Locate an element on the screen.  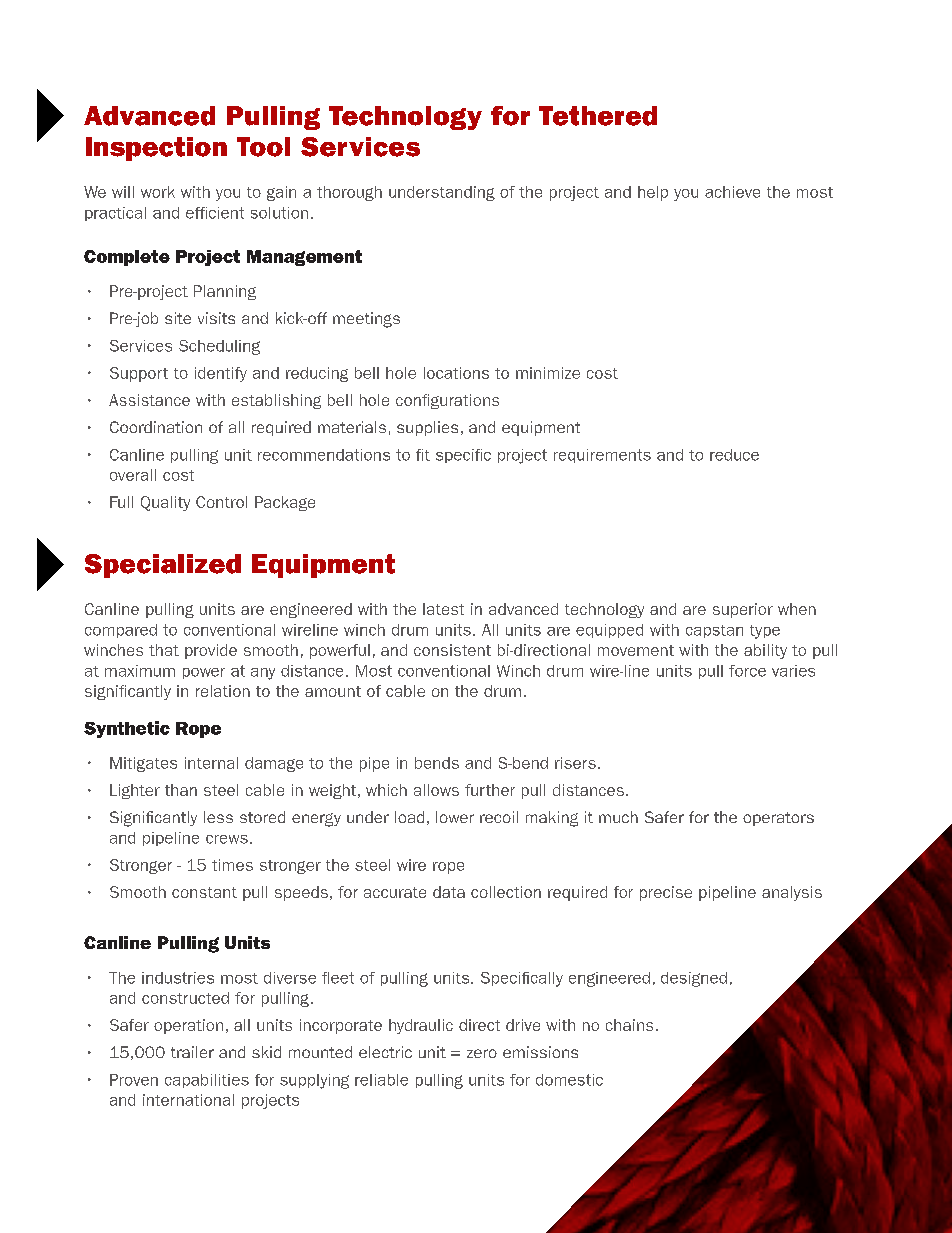
provide is located at coordinates (211, 651).
